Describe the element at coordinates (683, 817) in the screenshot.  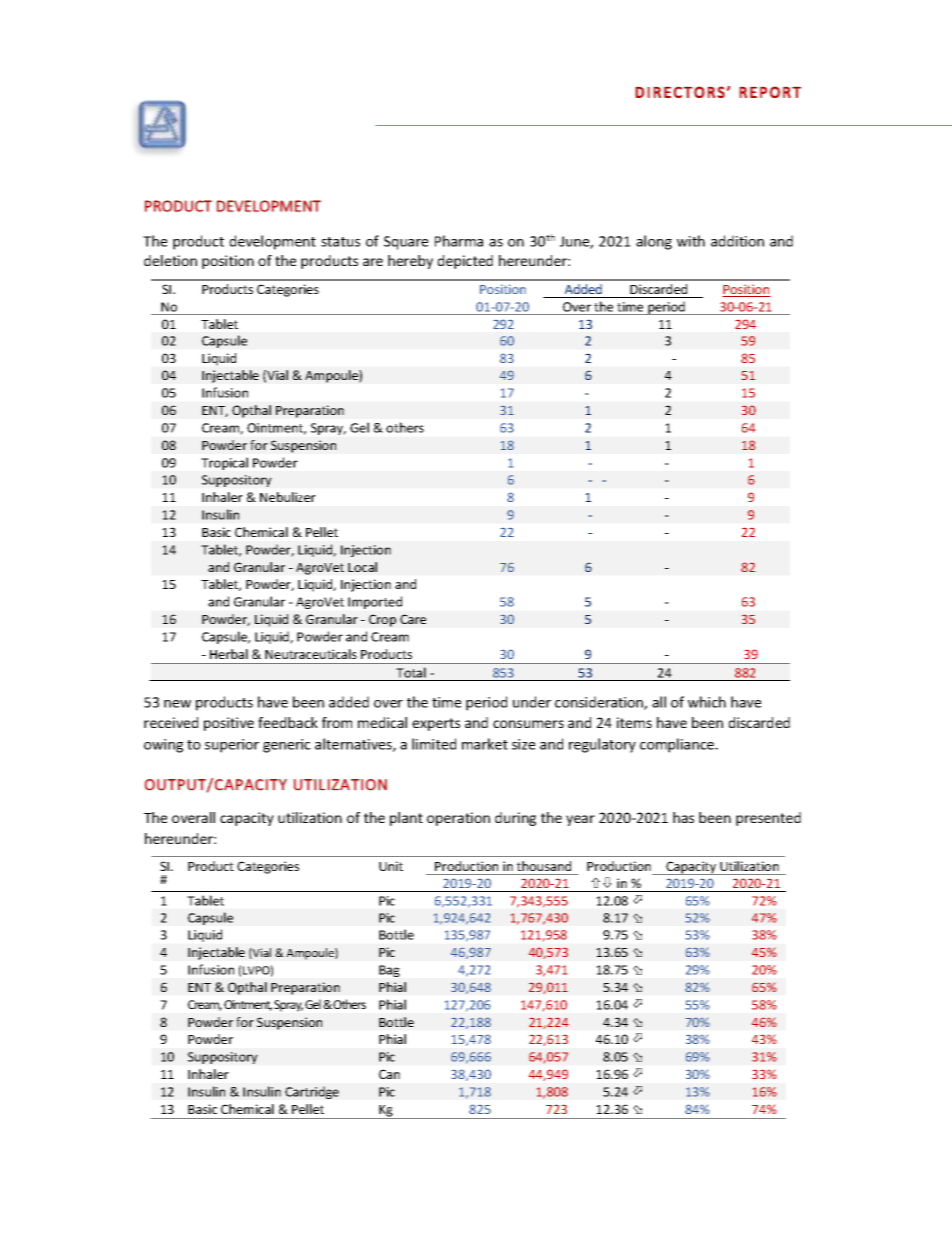
I see `has` at that location.
